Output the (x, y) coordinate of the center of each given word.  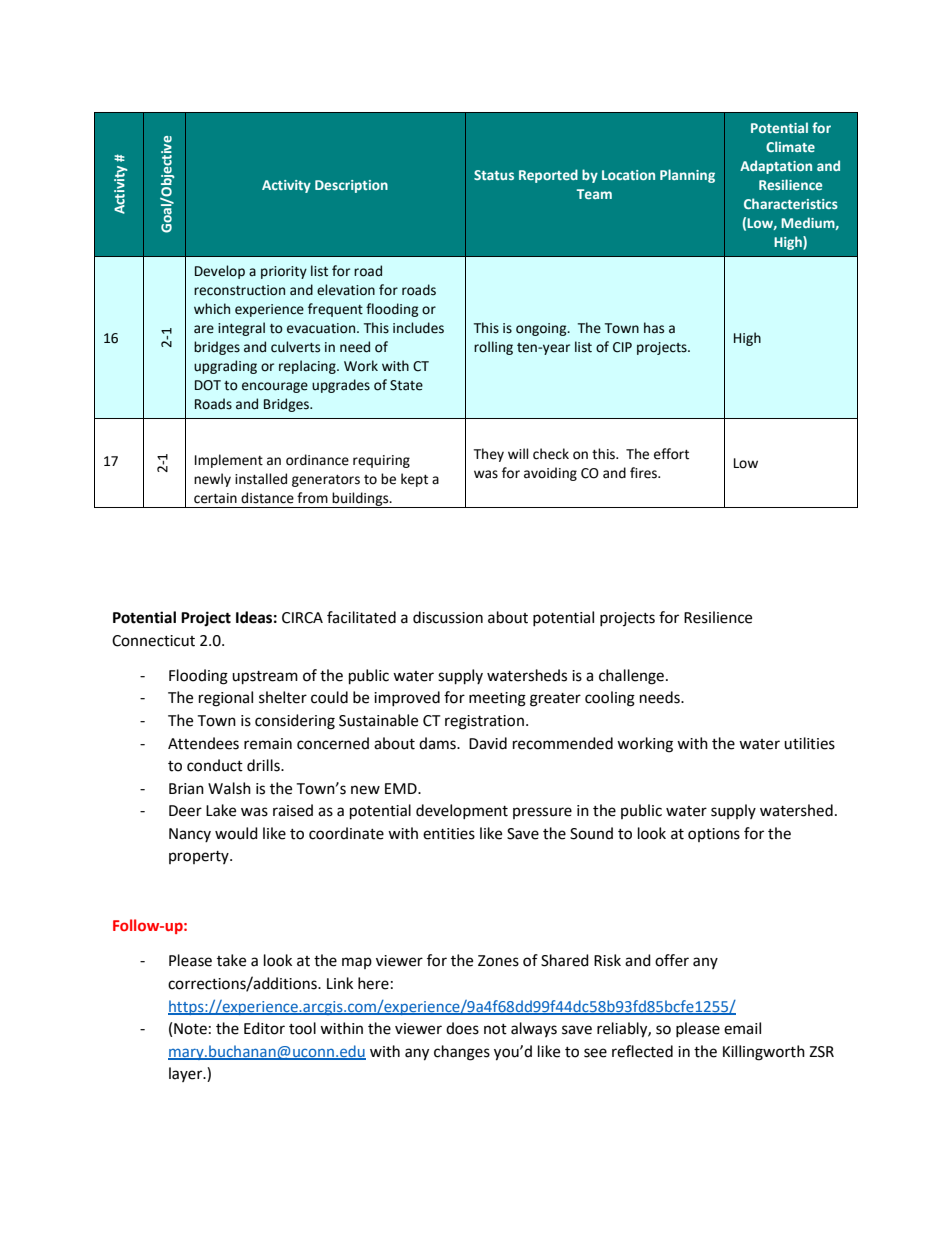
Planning (687, 176)
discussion (448, 617)
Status (494, 175)
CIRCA (302, 618)
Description (351, 186)
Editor (264, 1028)
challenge (631, 677)
